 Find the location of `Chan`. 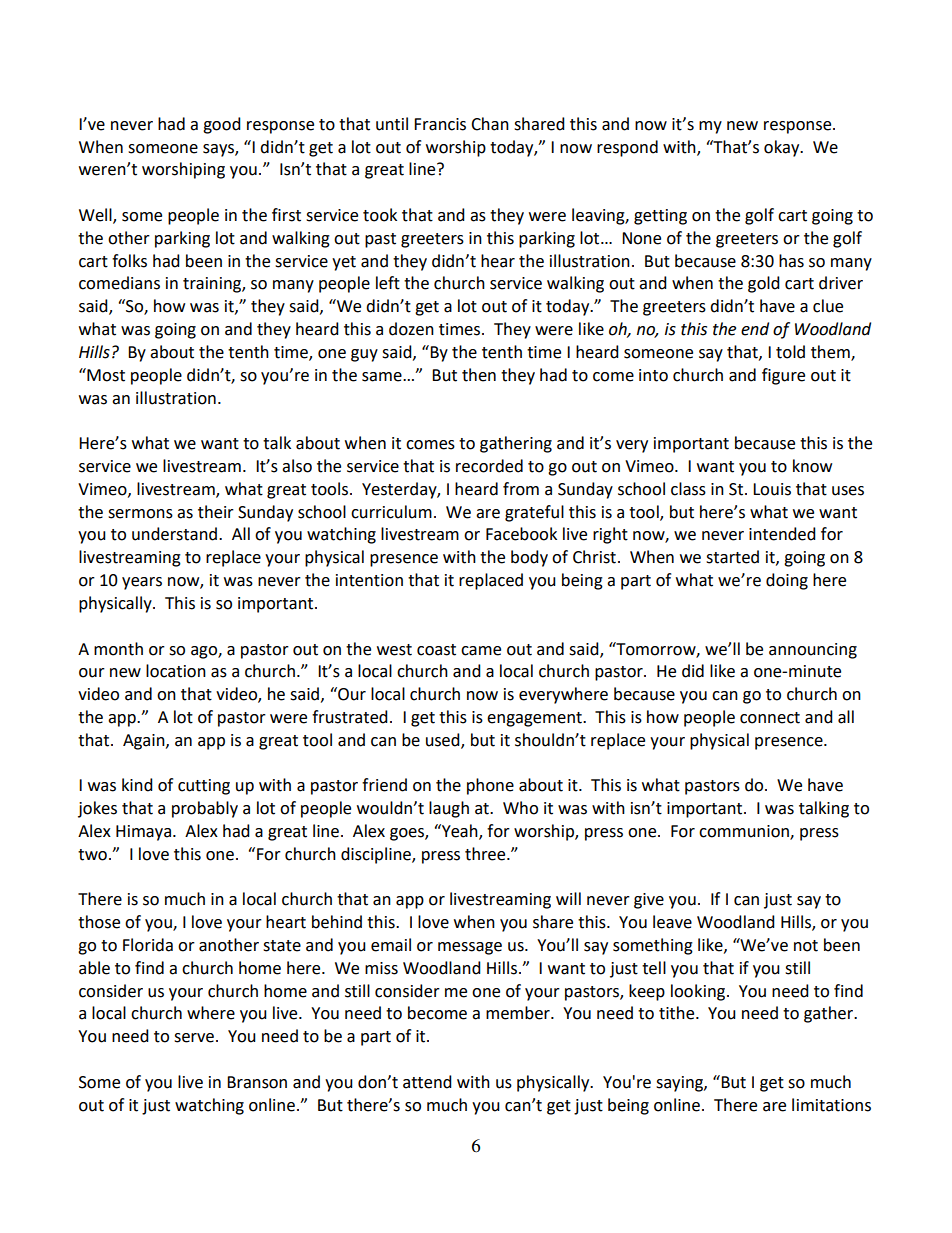

Chan is located at coordinates (490, 124).
